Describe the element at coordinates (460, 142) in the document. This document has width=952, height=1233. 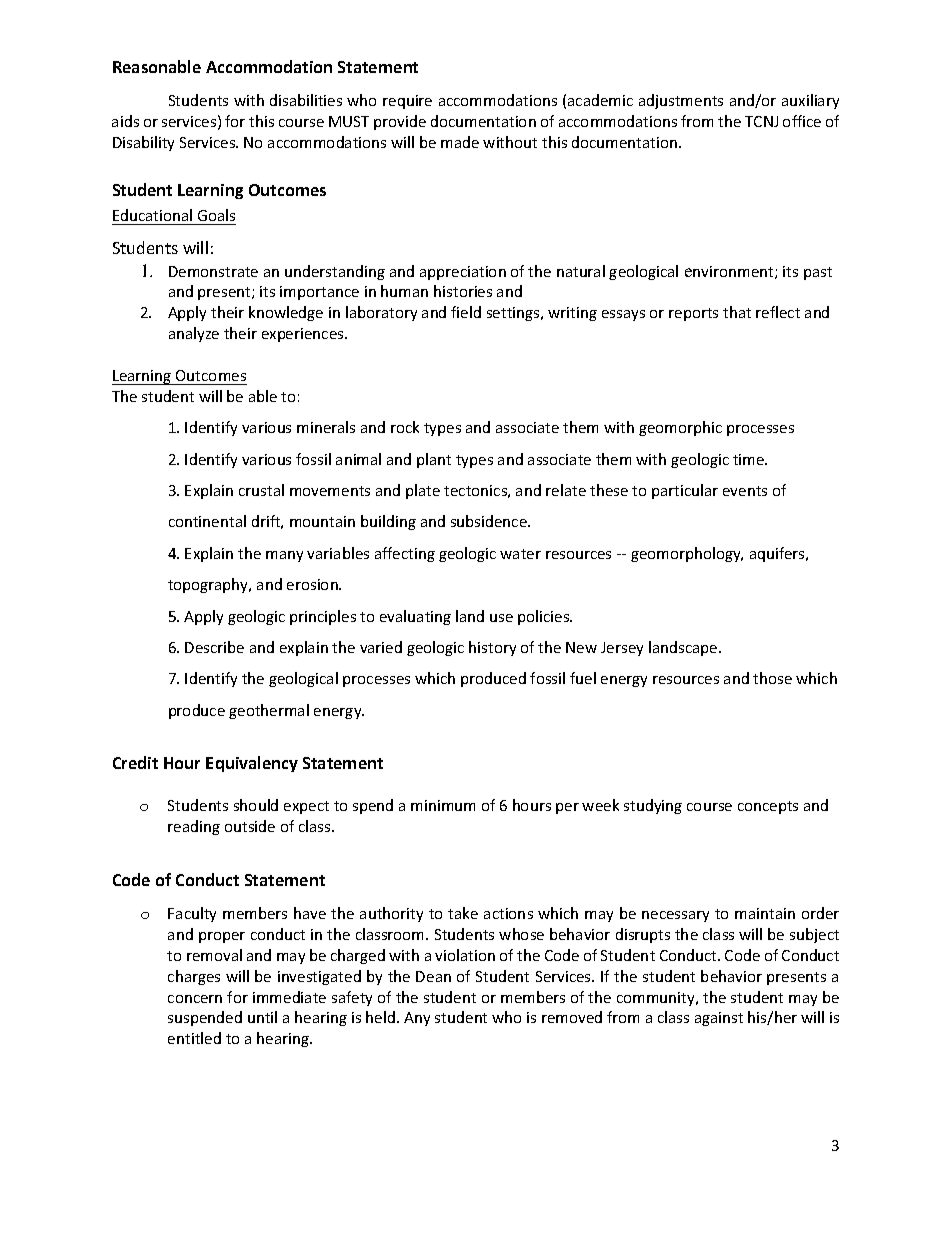
I see `made` at that location.
